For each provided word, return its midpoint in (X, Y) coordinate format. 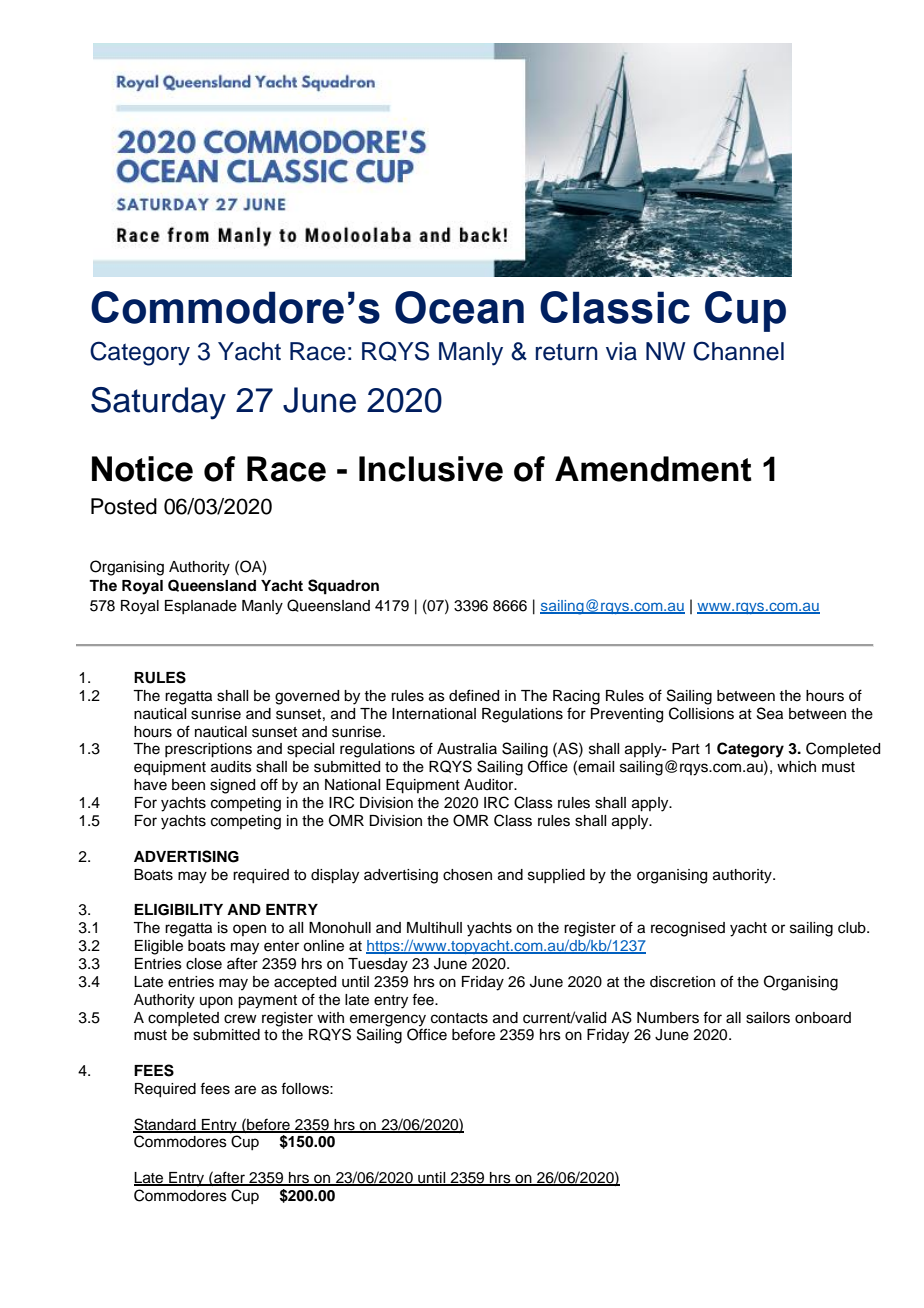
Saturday (158, 403)
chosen (467, 875)
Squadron (343, 587)
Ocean (459, 307)
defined (474, 695)
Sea (770, 713)
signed (232, 786)
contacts (459, 1018)
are (245, 1090)
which (796, 767)
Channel (738, 351)
